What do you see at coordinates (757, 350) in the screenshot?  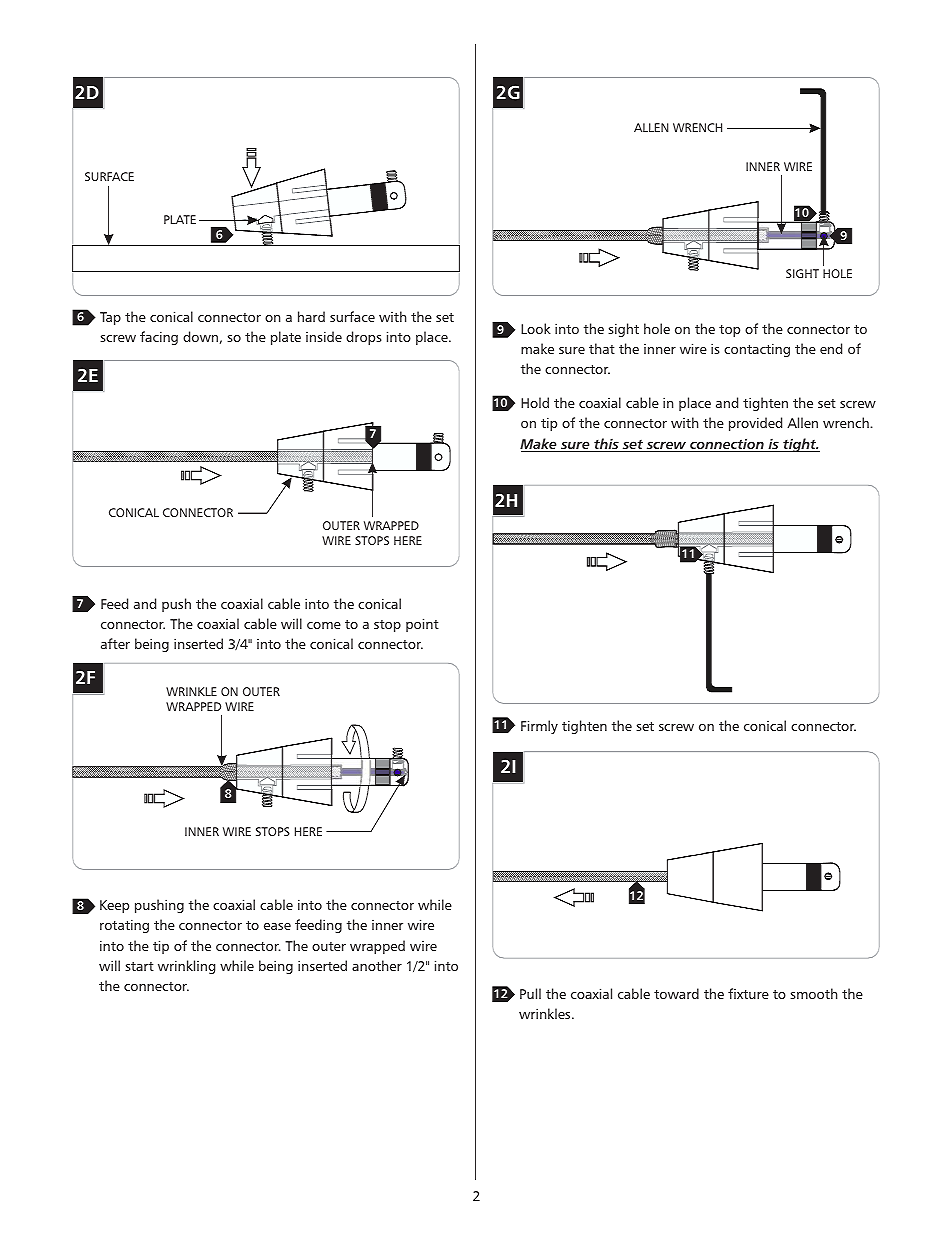 I see `contacting` at bounding box center [757, 350].
